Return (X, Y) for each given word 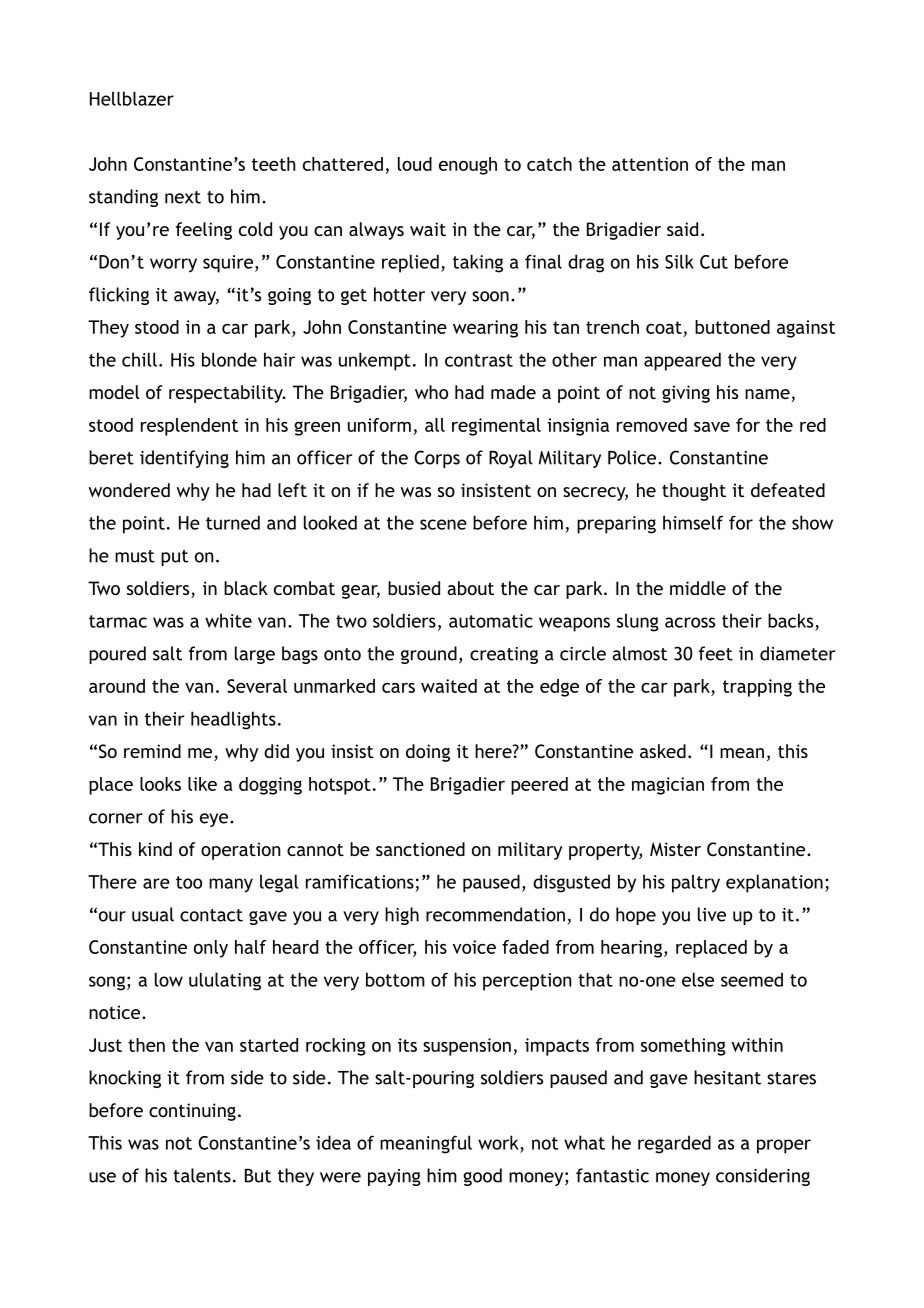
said (682, 229)
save (712, 427)
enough (468, 166)
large (255, 655)
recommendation (495, 914)
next (183, 197)
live (712, 914)
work (498, 1142)
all (435, 425)
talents (202, 1175)
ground (429, 655)
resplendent (189, 427)
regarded (674, 1144)
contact (211, 915)
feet (716, 653)
